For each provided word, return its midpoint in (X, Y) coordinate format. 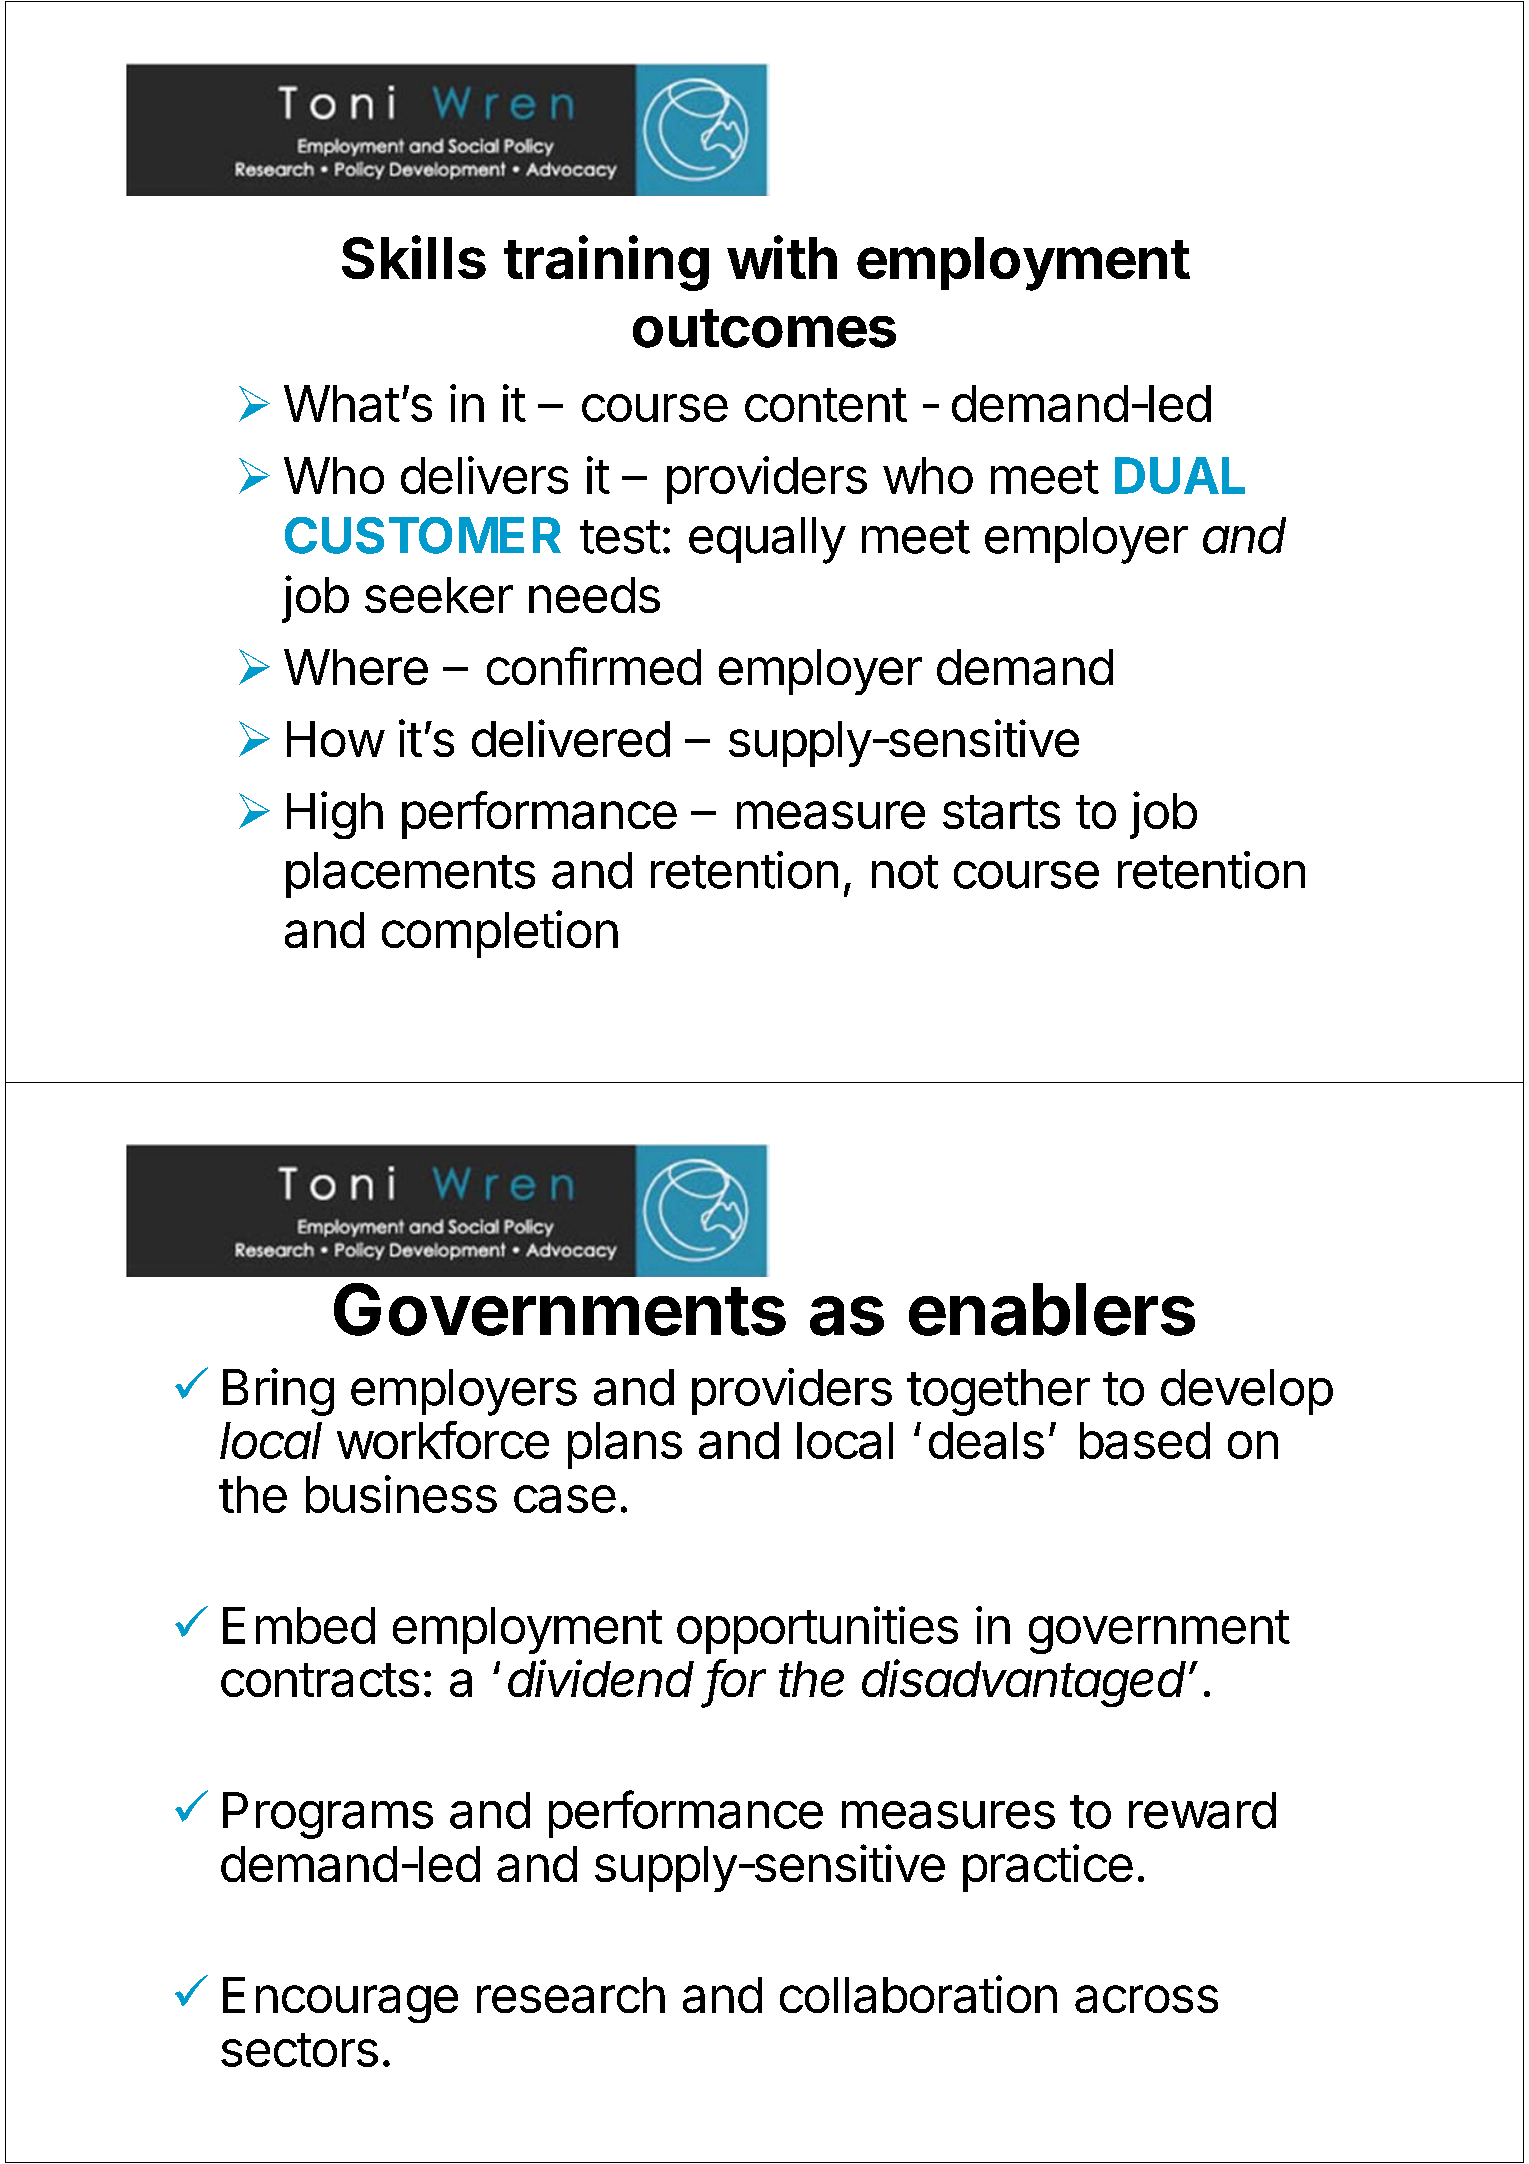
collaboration (918, 1994)
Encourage (340, 2000)
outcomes (764, 328)
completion (500, 934)
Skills (414, 257)
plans (625, 1445)
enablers (1052, 1309)
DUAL (1180, 475)
